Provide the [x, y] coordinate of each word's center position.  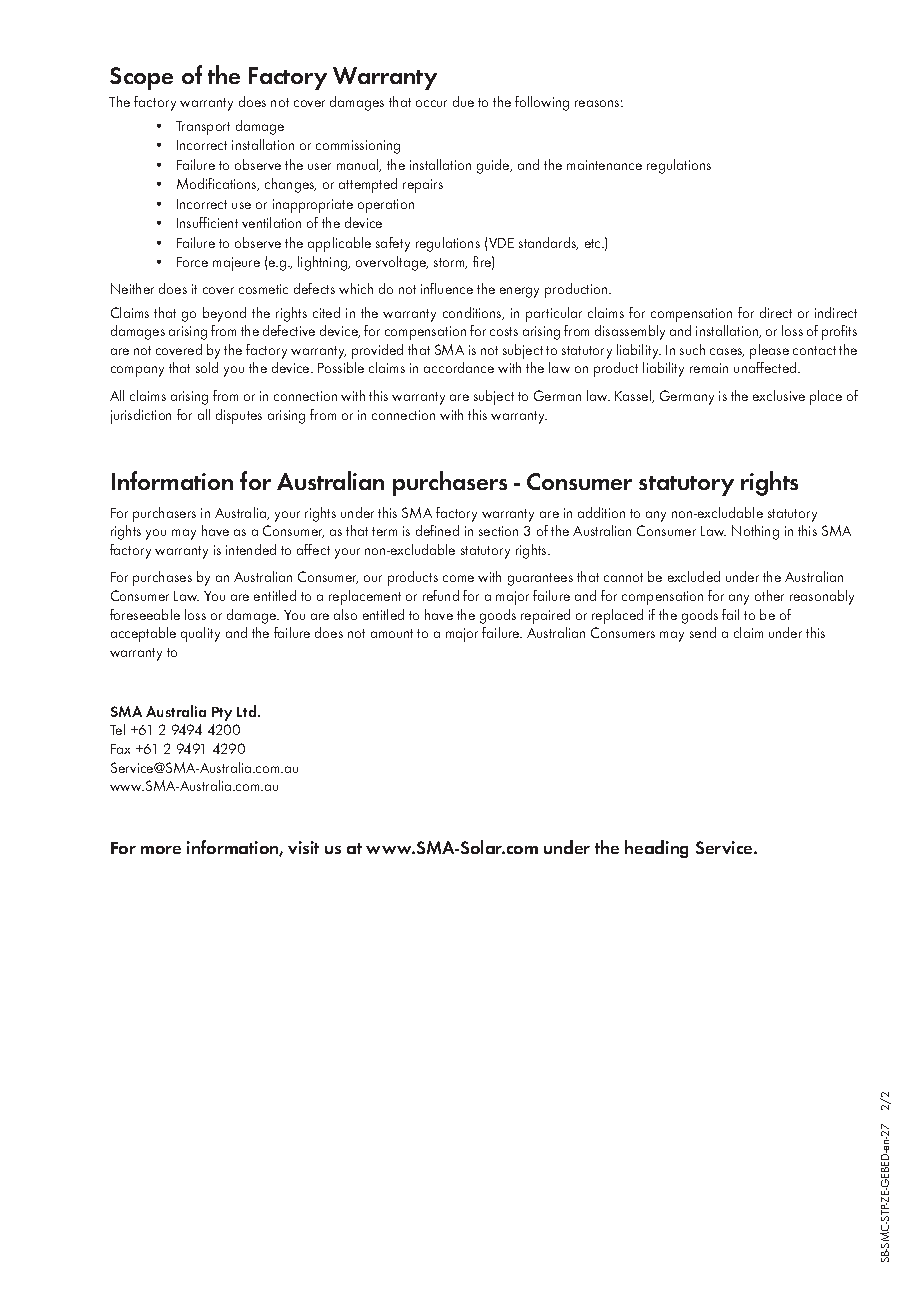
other [769, 595]
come [458, 578]
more [161, 850]
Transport [203, 128]
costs [504, 331]
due [463, 101]
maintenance [604, 165]
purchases [162, 578]
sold [207, 367]
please [769, 351]
